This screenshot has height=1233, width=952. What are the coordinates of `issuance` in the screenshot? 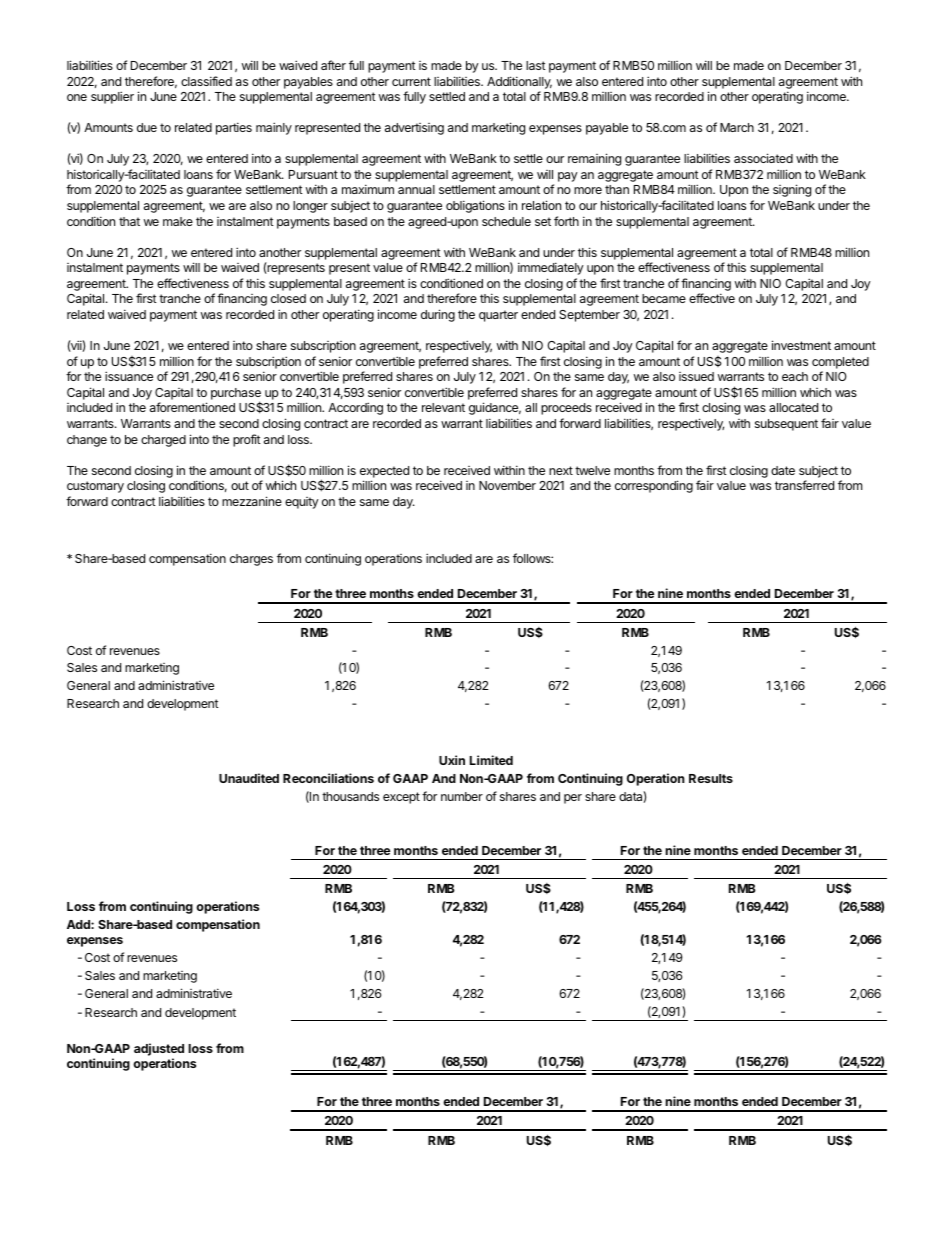 It's located at (129, 376).
